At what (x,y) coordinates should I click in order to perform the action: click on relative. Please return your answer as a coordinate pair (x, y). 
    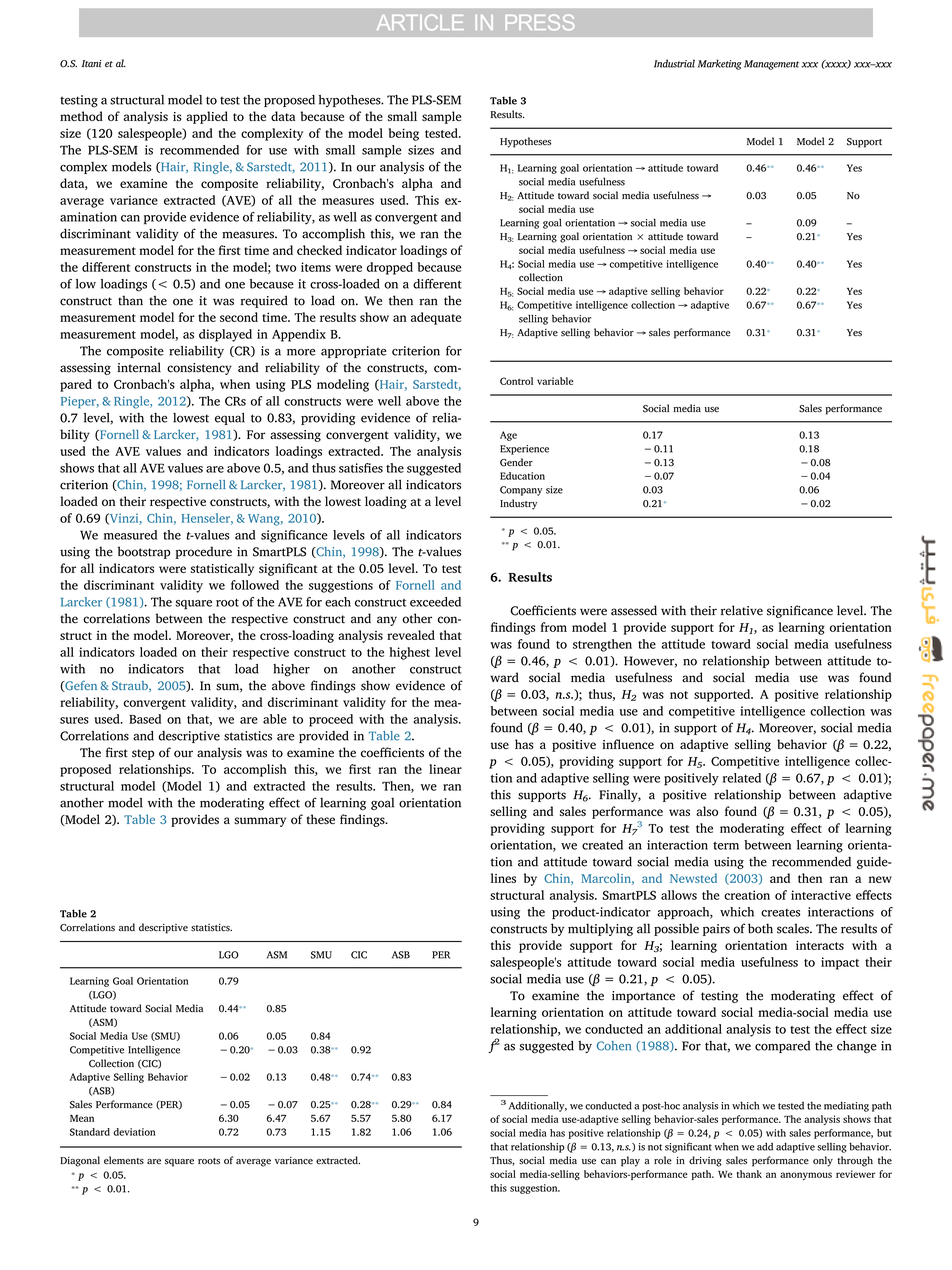
    Looking at the image, I should click on (742, 610).
